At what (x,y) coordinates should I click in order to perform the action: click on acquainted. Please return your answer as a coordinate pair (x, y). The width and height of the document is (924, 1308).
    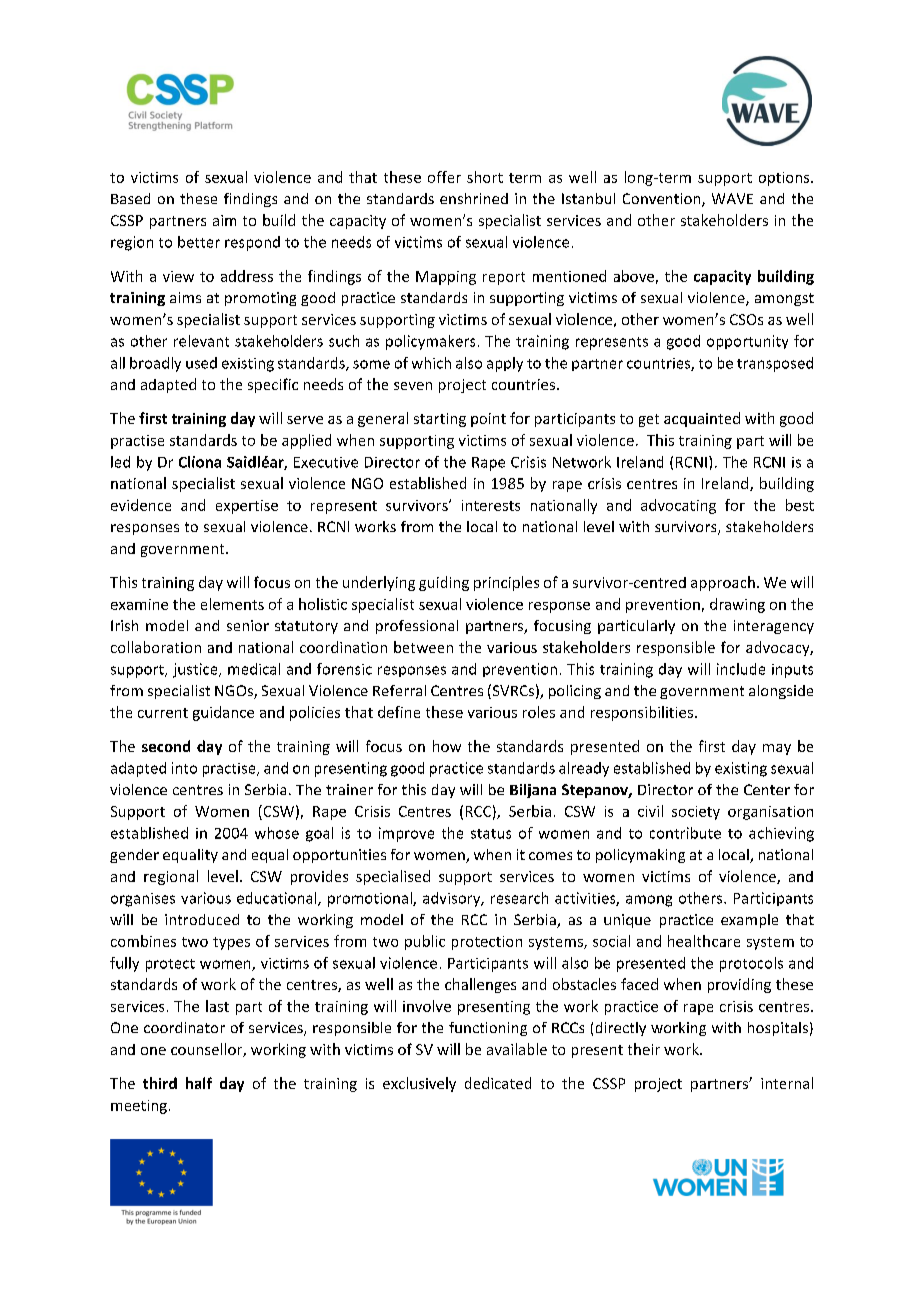
    Looking at the image, I should click on (702, 419).
